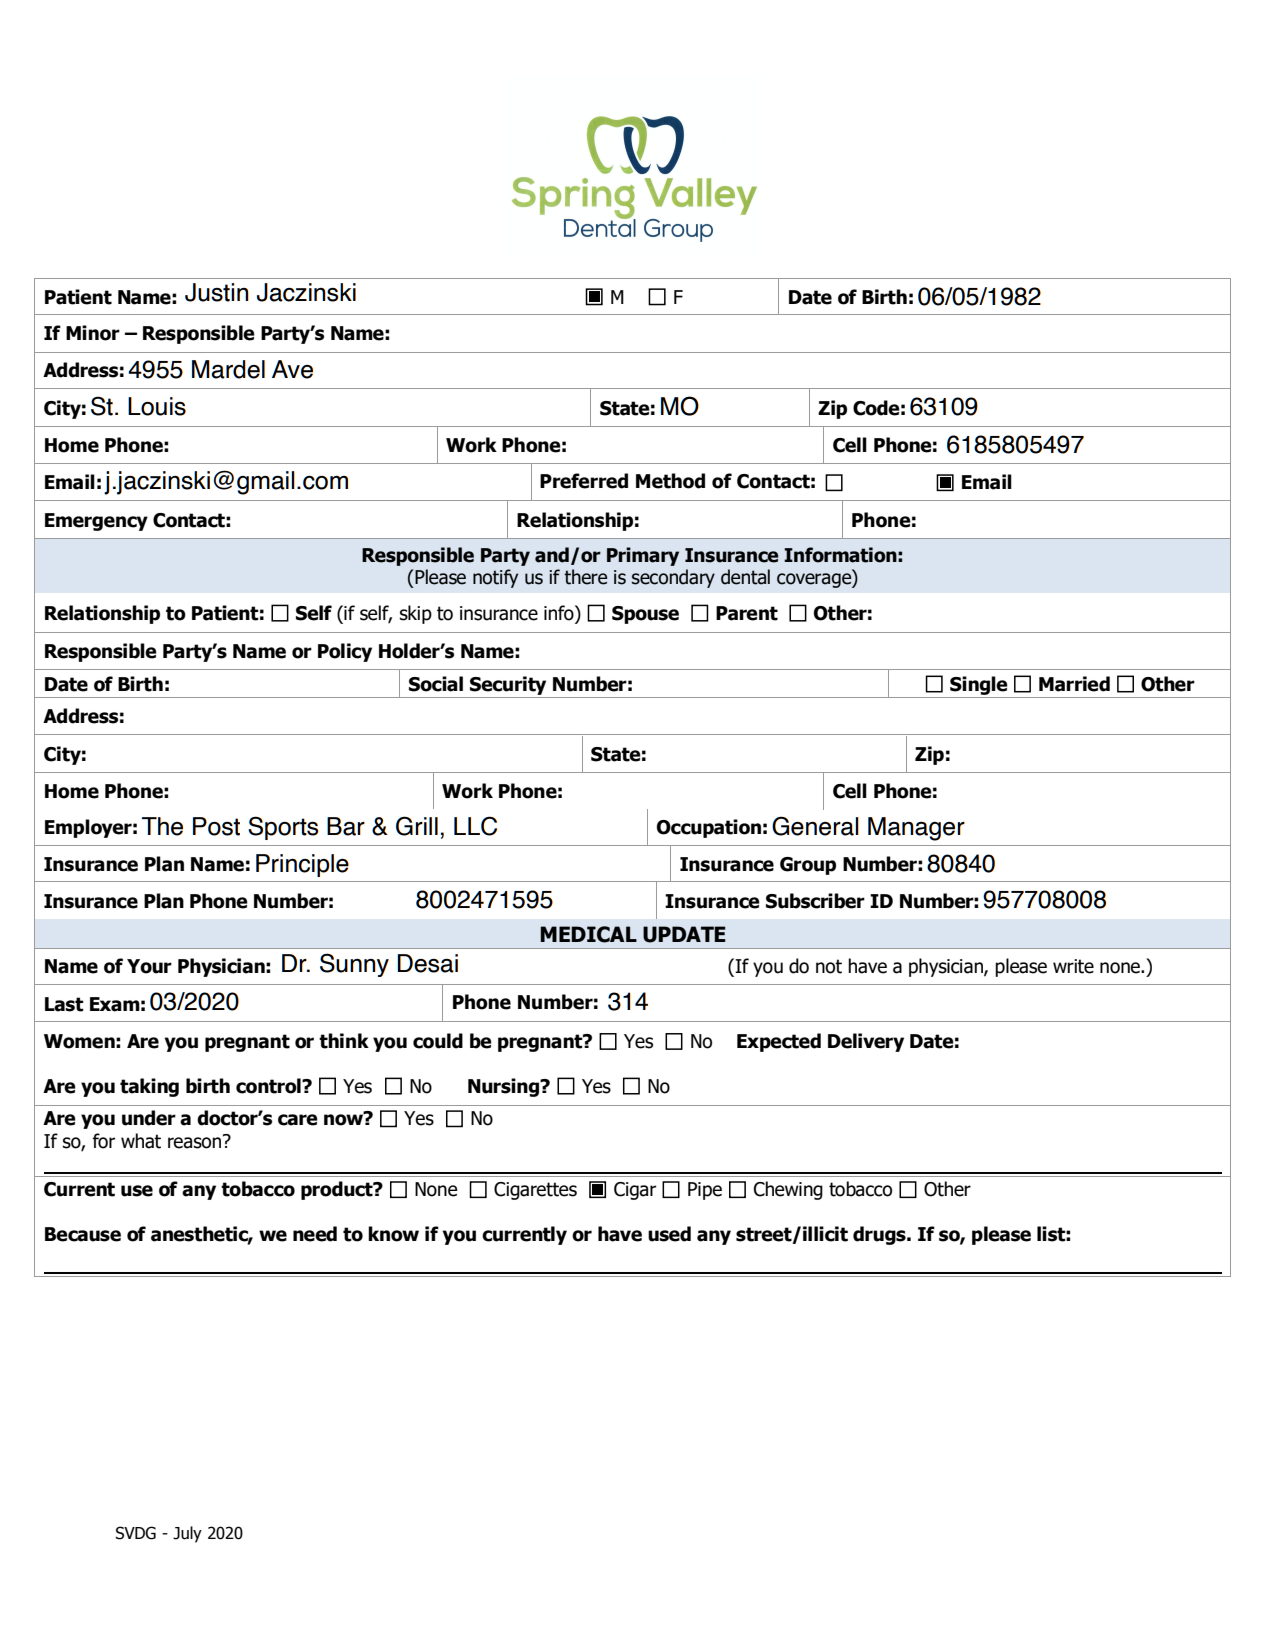 This document has width=1264, height=1636. What do you see at coordinates (669, 1234) in the document?
I see `used` at bounding box center [669, 1234].
